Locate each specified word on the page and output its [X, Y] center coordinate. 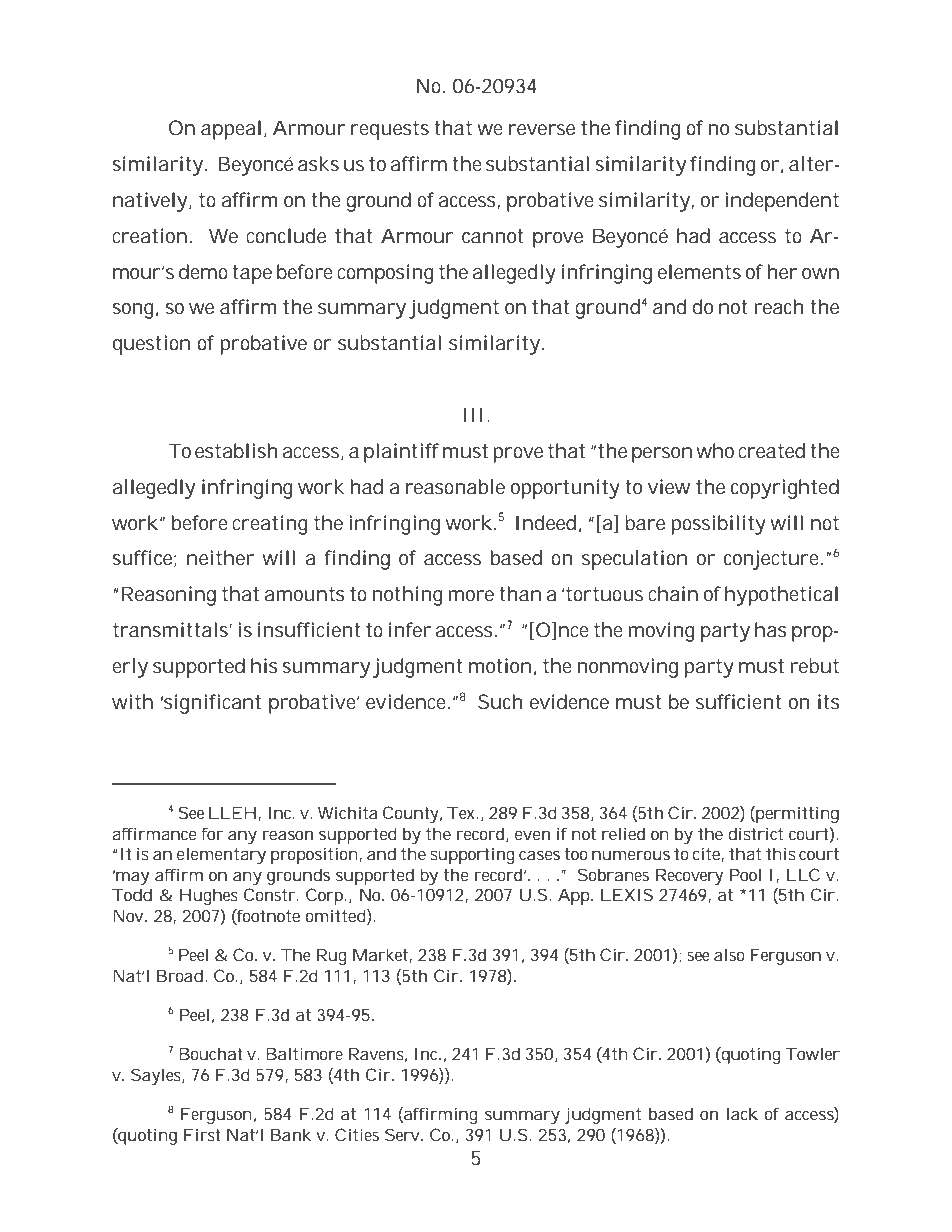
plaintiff [401, 453]
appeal [231, 130]
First [202, 1134]
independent [782, 202]
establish [236, 451]
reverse [542, 130]
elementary [221, 855]
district [755, 833]
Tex [462, 812]
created [771, 451]
